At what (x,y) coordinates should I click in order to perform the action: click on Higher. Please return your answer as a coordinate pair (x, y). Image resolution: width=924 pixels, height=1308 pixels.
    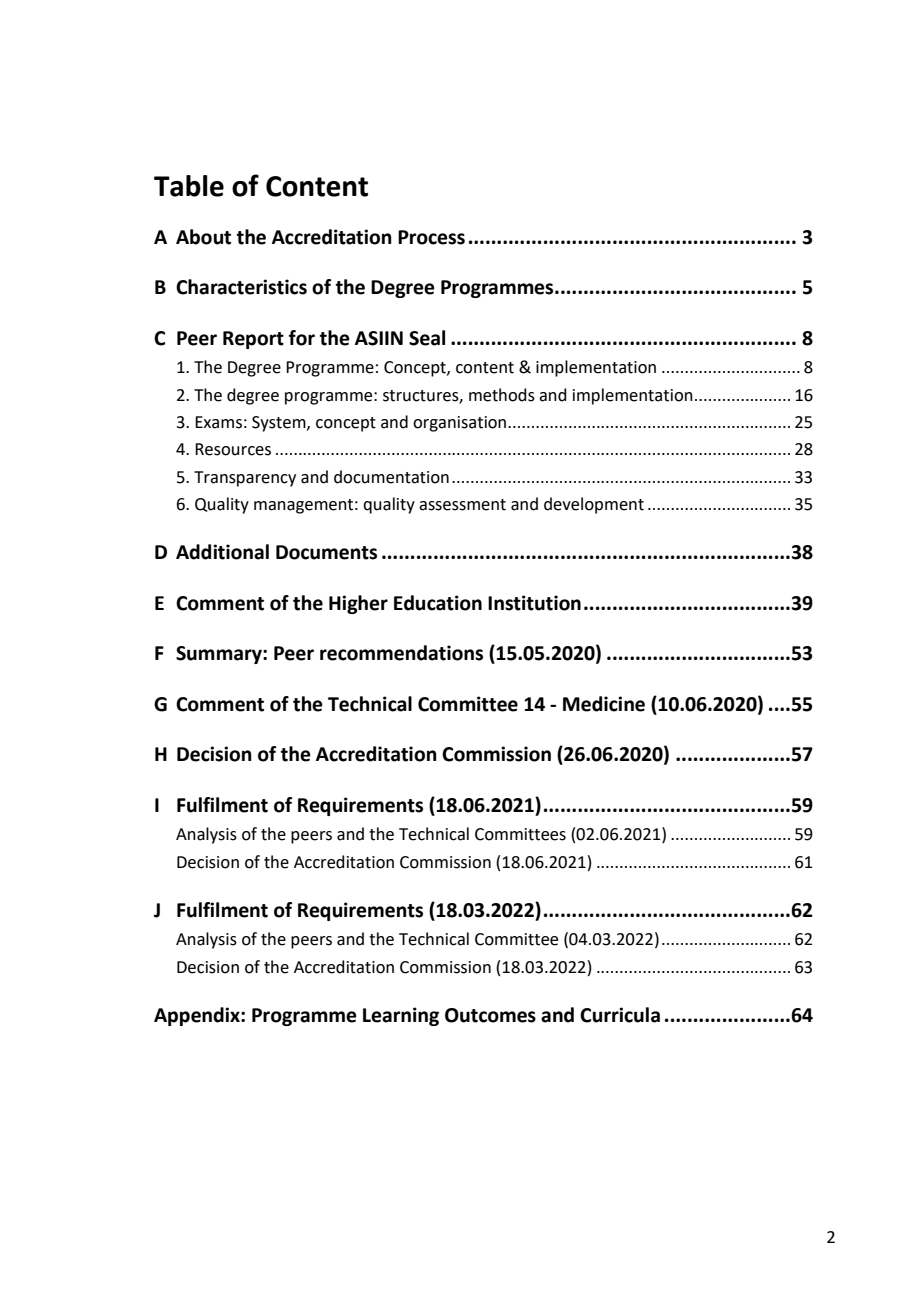
    Looking at the image, I should click on (358, 604).
